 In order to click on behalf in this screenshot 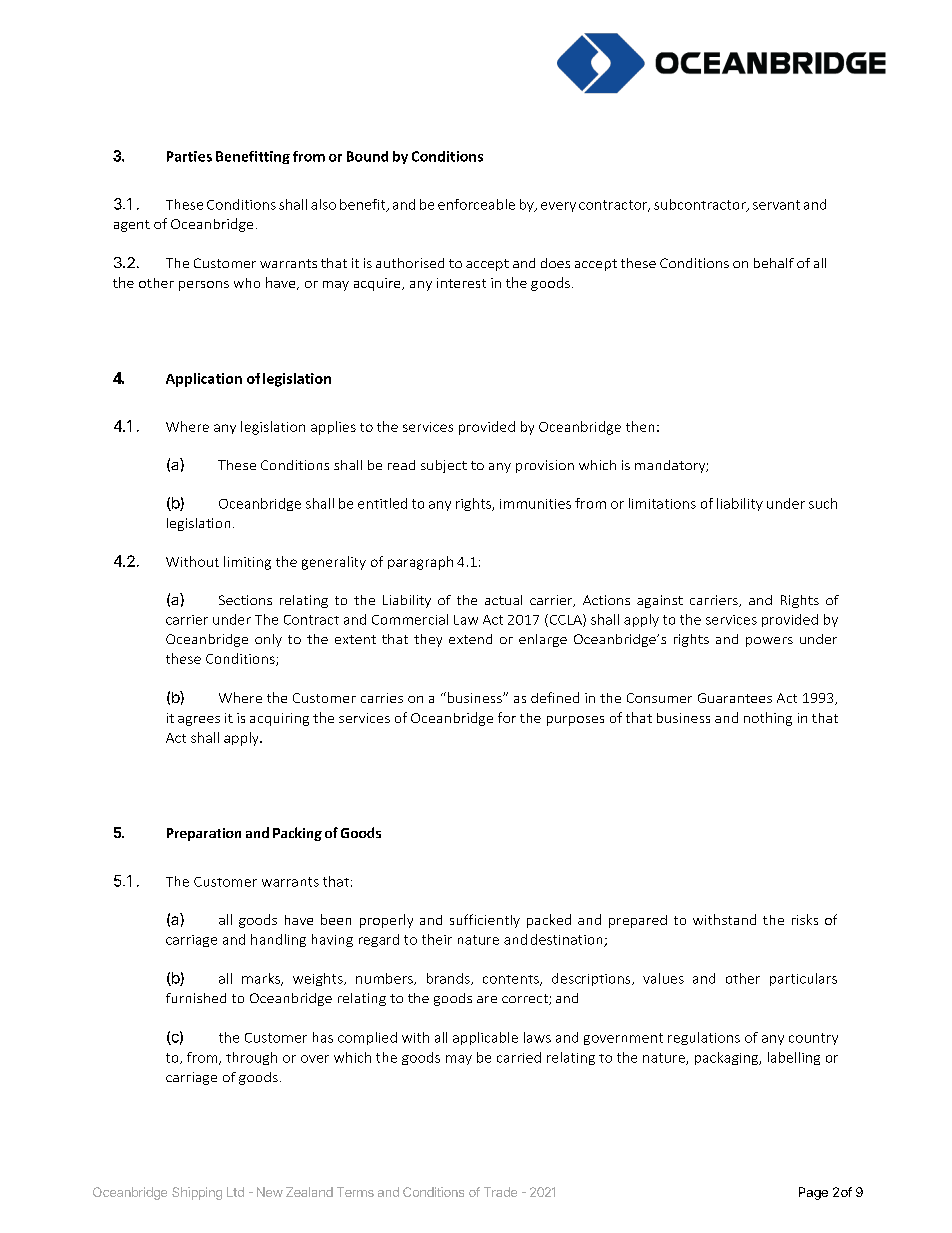, I will do `click(774, 263)`.
